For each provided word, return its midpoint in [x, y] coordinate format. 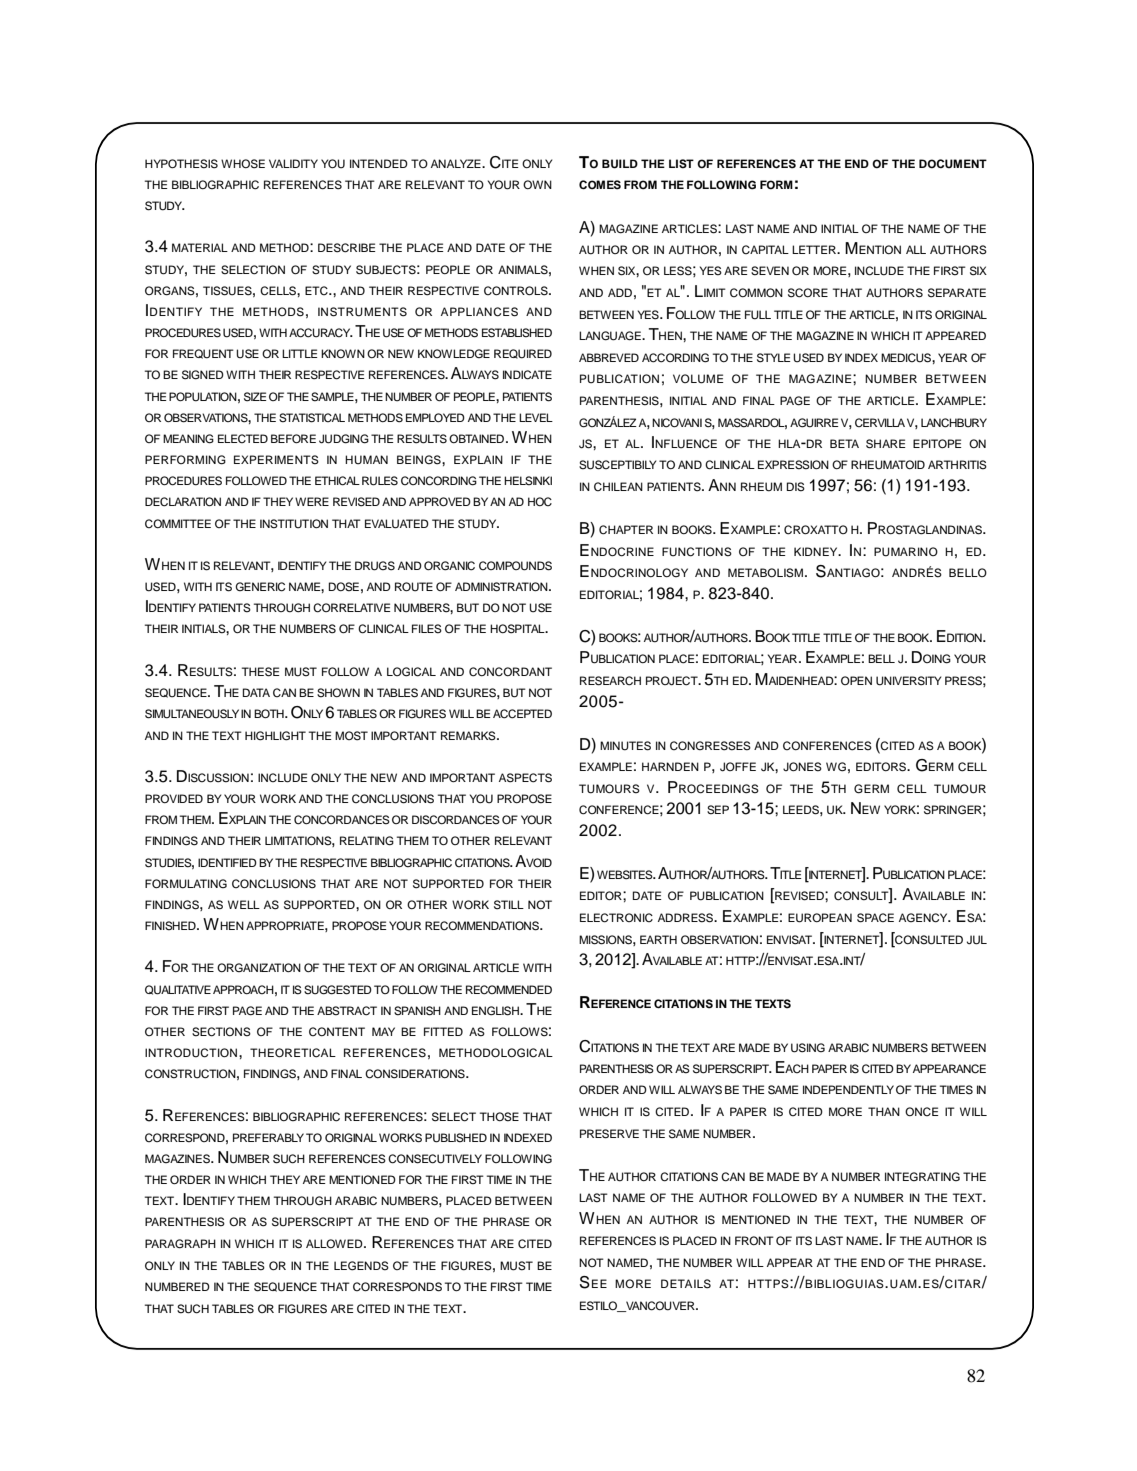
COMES [600, 185]
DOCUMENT [953, 164]
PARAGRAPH [180, 1244]
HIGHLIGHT [275, 736]
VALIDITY [293, 163]
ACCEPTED [522, 714]
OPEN [856, 680]
